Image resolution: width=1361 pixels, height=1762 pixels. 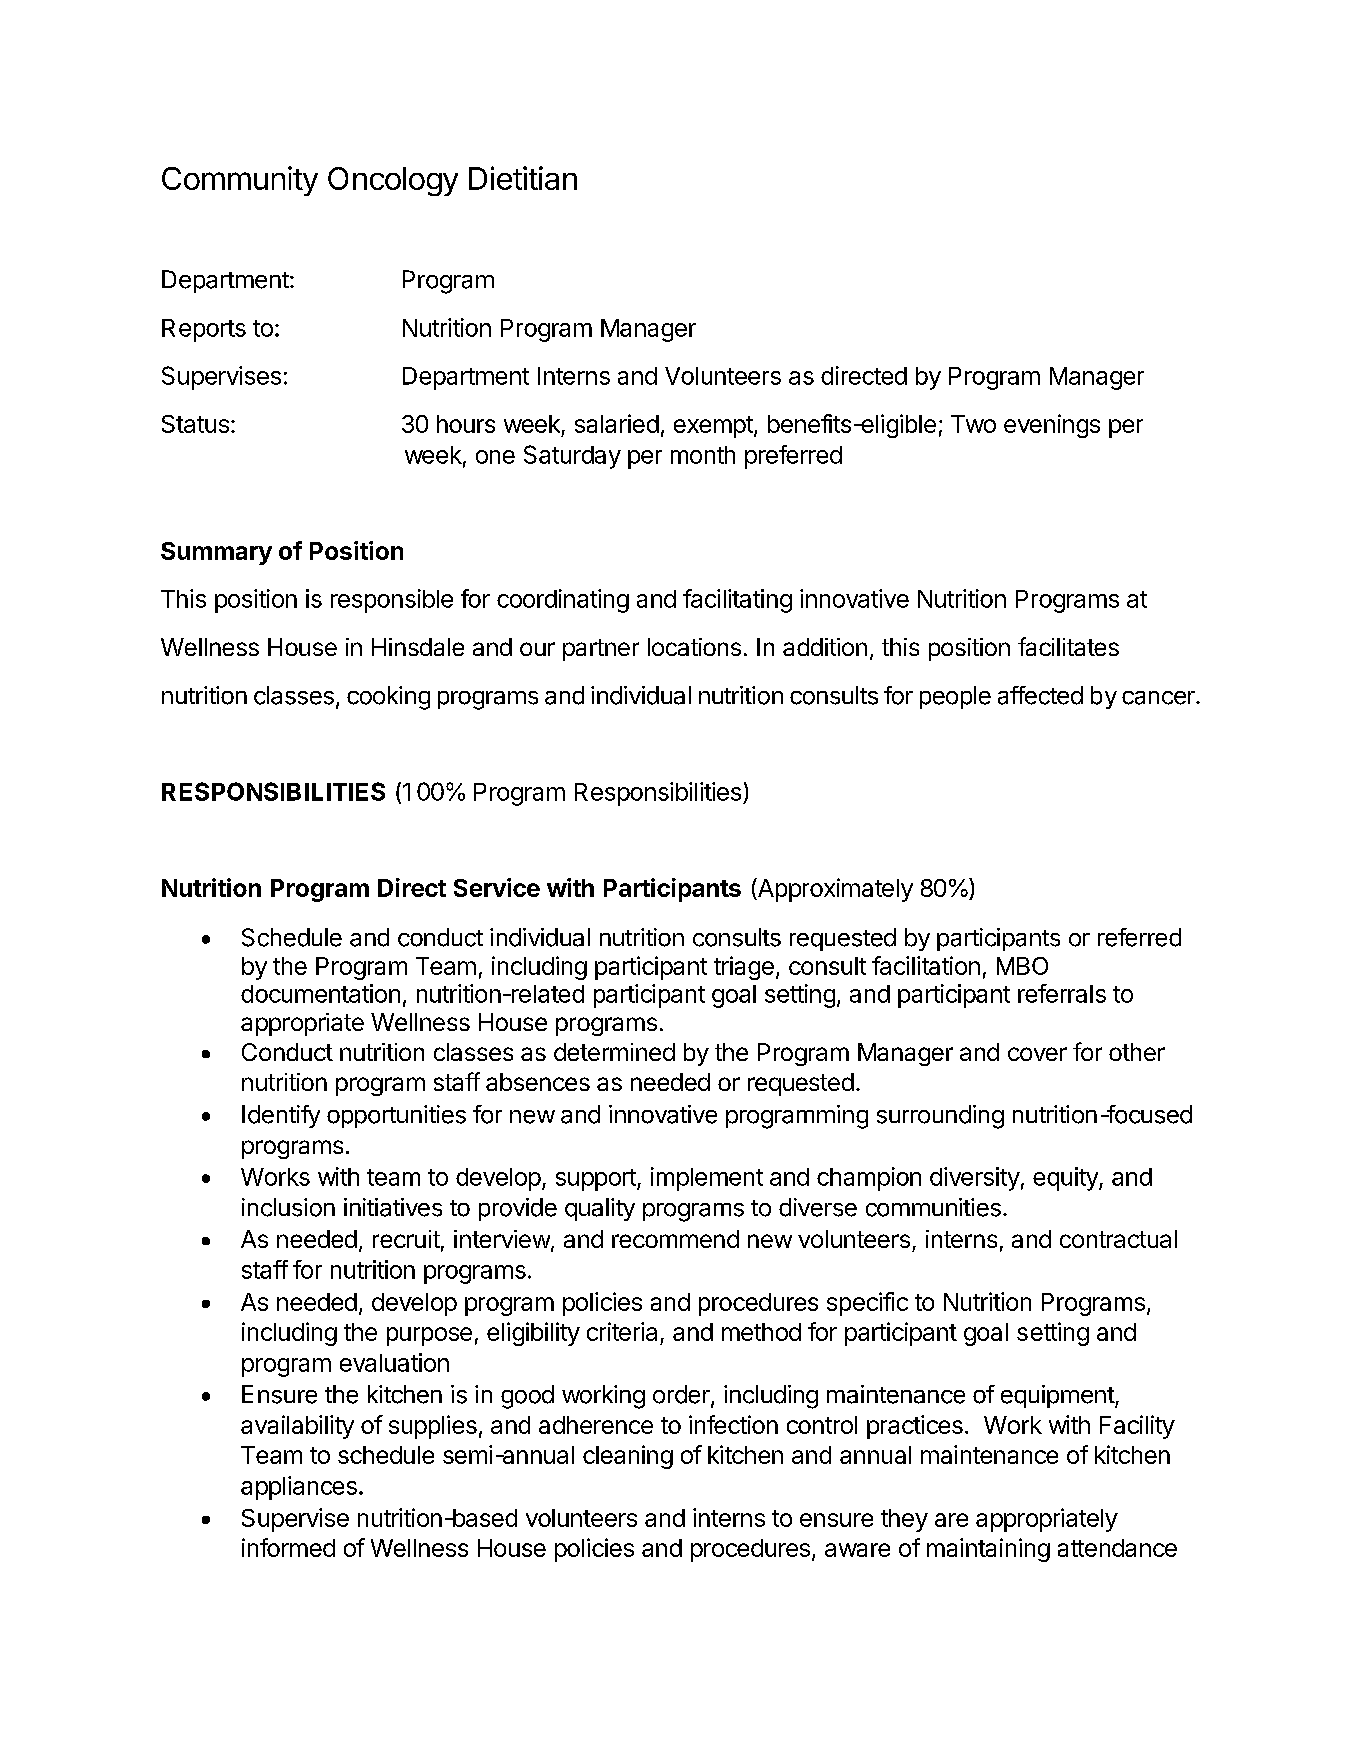 I want to click on triage, so click(x=744, y=968).
